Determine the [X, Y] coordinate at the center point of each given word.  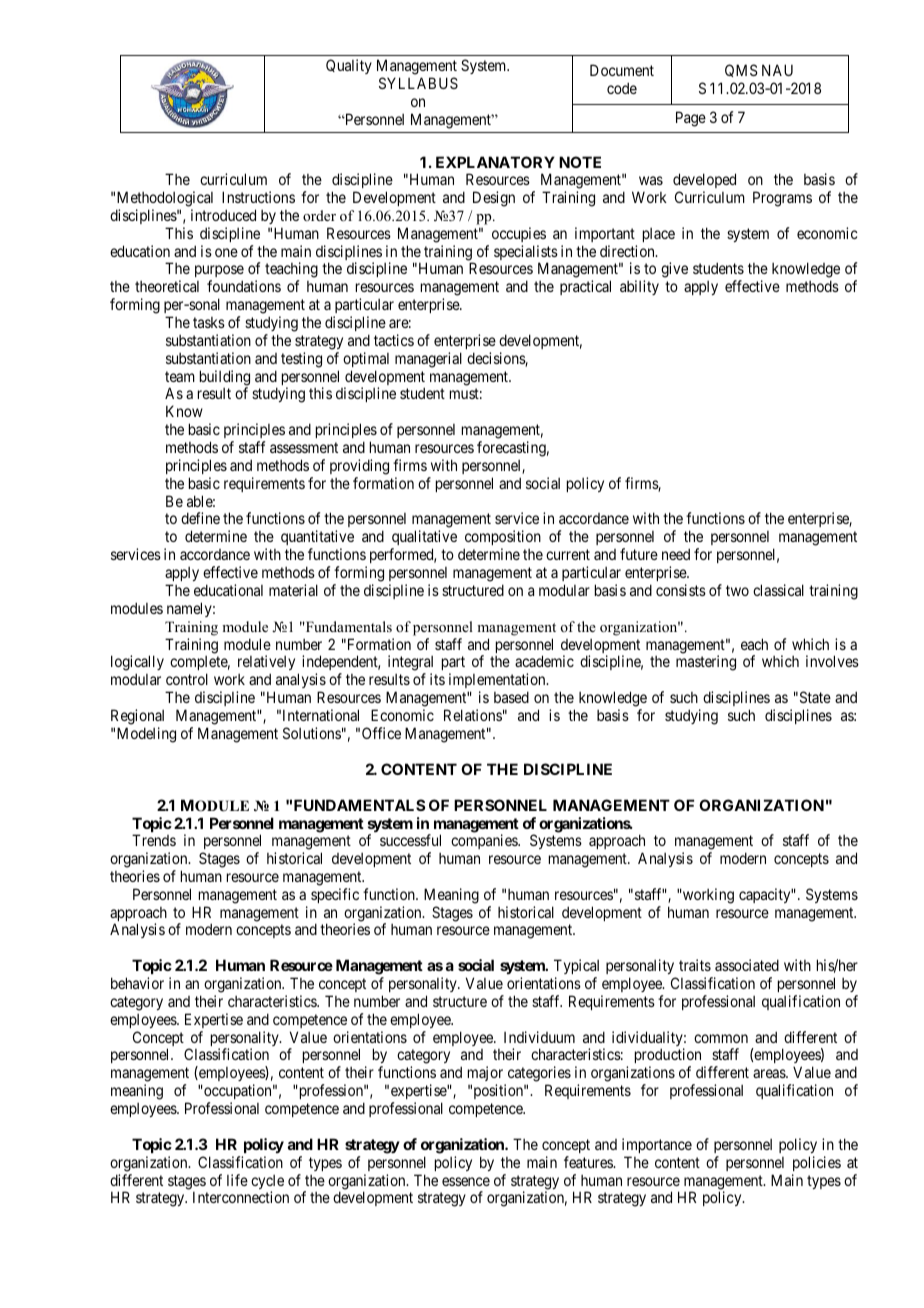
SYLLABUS [418, 83]
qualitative [424, 539]
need [676, 554]
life [237, 1180]
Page [691, 119]
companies [485, 841]
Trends [154, 840]
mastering [706, 663]
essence [466, 1181]
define [200, 518]
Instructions [258, 197]
